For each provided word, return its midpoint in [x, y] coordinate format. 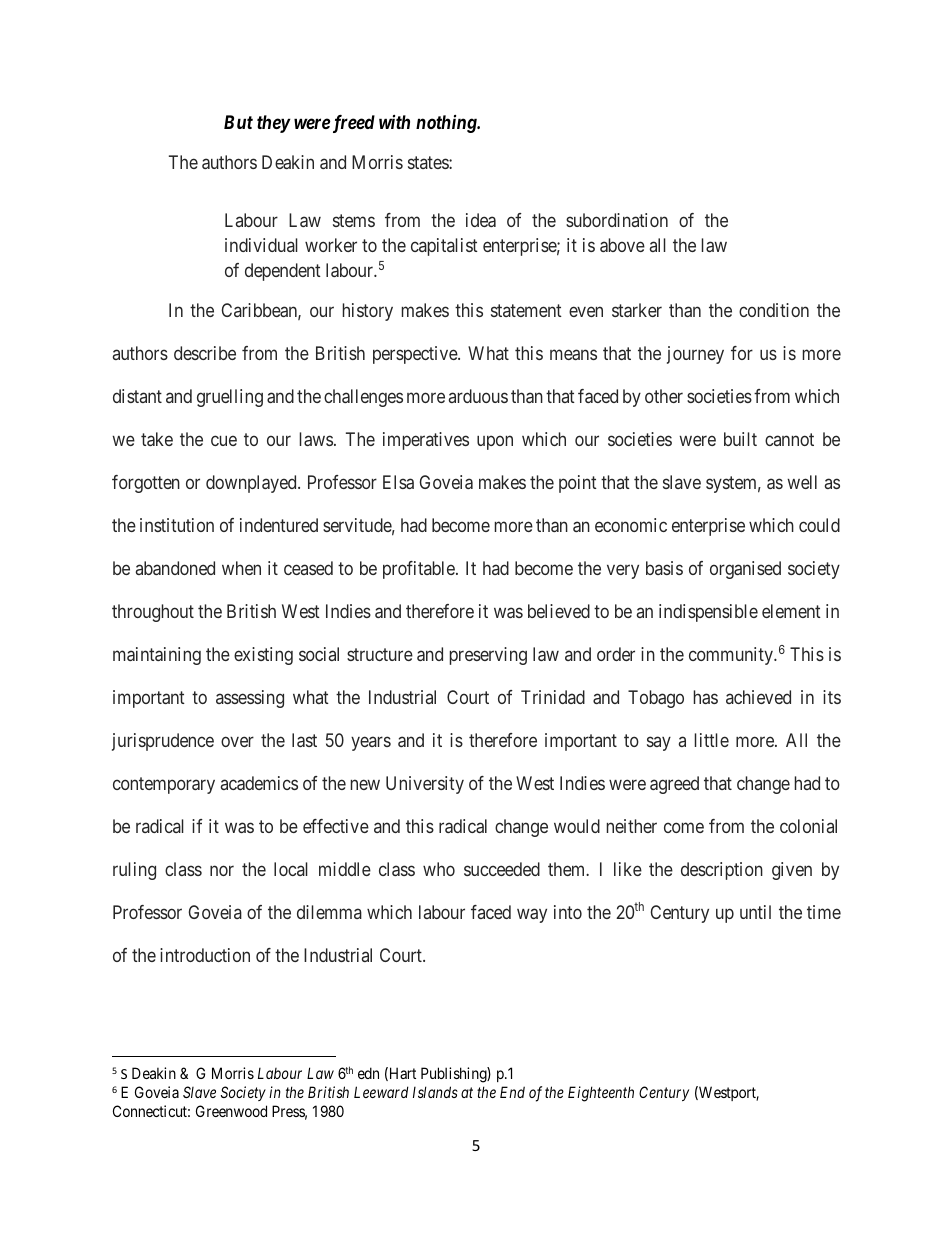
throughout [153, 613]
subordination [617, 220]
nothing [447, 124]
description [722, 871]
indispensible [708, 613]
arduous [478, 396]
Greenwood [231, 1111]
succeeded [502, 869]
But [238, 122]
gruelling [230, 398]
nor [222, 870]
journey [695, 355]
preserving [488, 656]
